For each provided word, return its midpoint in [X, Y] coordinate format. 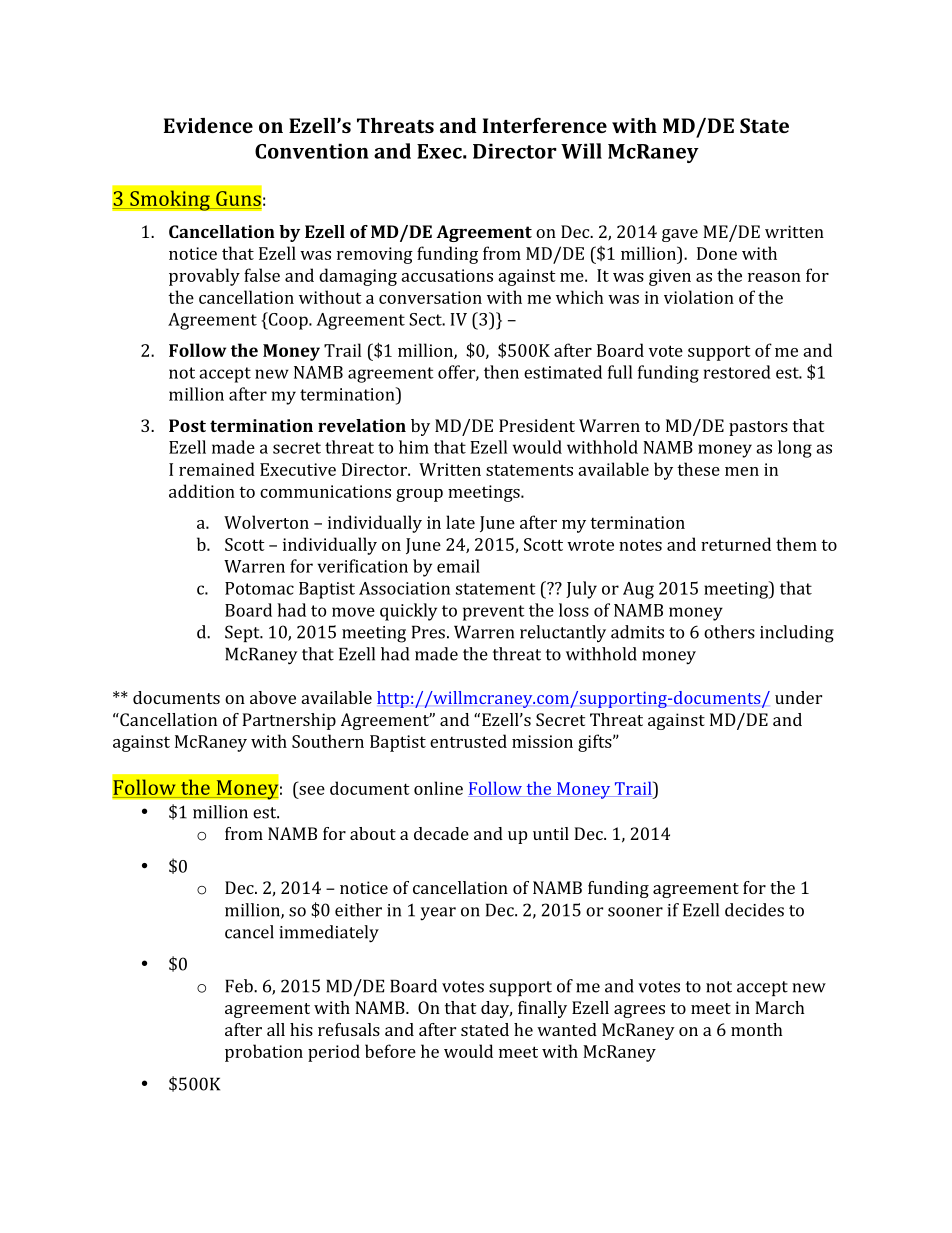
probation [264, 1053]
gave [680, 235]
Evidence [208, 125]
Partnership [289, 721]
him [414, 447]
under [798, 697]
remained [217, 469]
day [496, 1009]
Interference [545, 125]
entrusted [468, 741]
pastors [758, 428]
